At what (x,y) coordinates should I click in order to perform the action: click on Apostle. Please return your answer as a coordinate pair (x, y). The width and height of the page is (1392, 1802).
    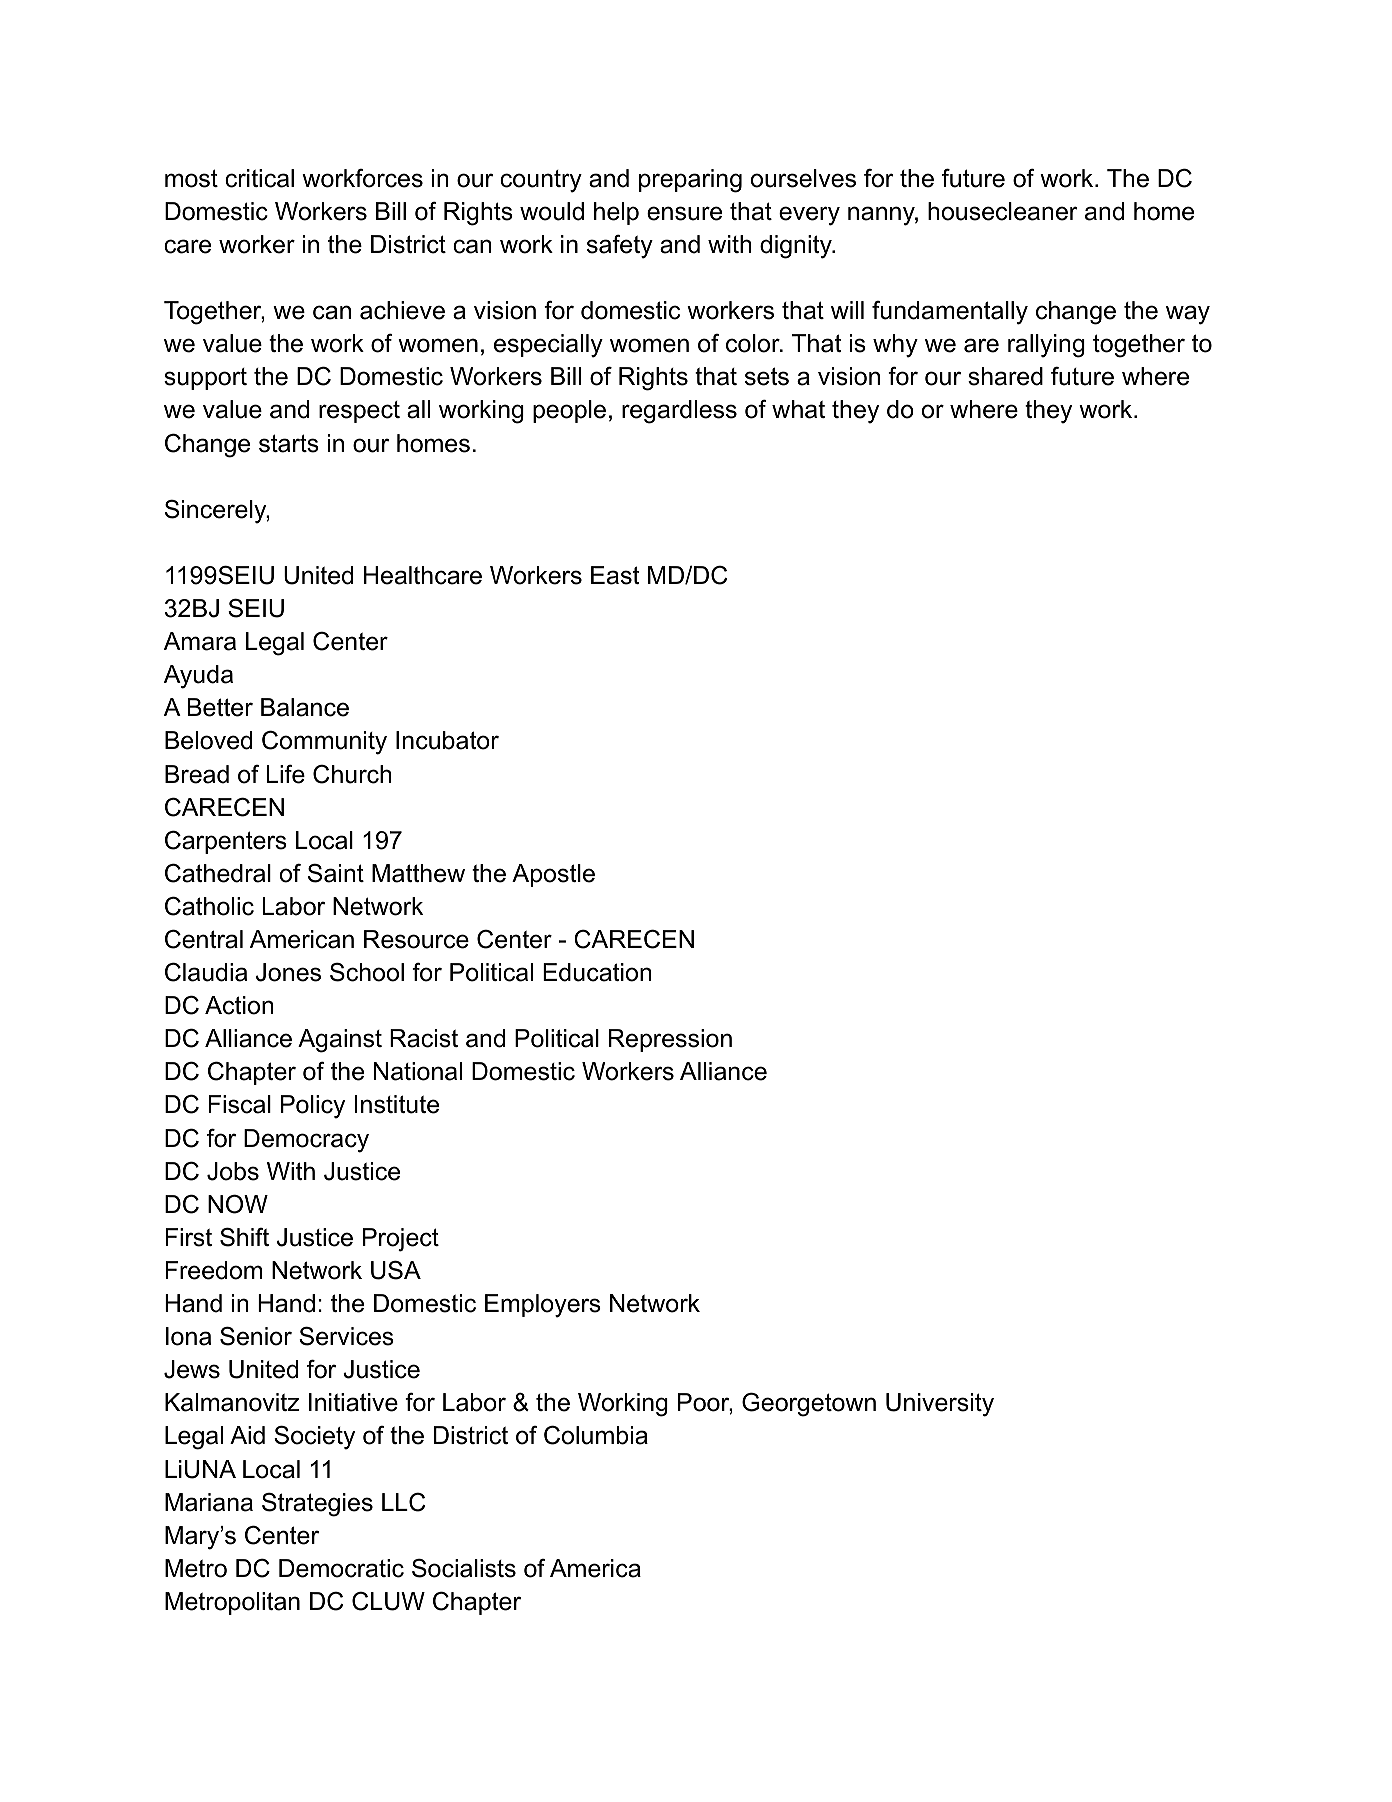
    Looking at the image, I should click on (553, 875).
